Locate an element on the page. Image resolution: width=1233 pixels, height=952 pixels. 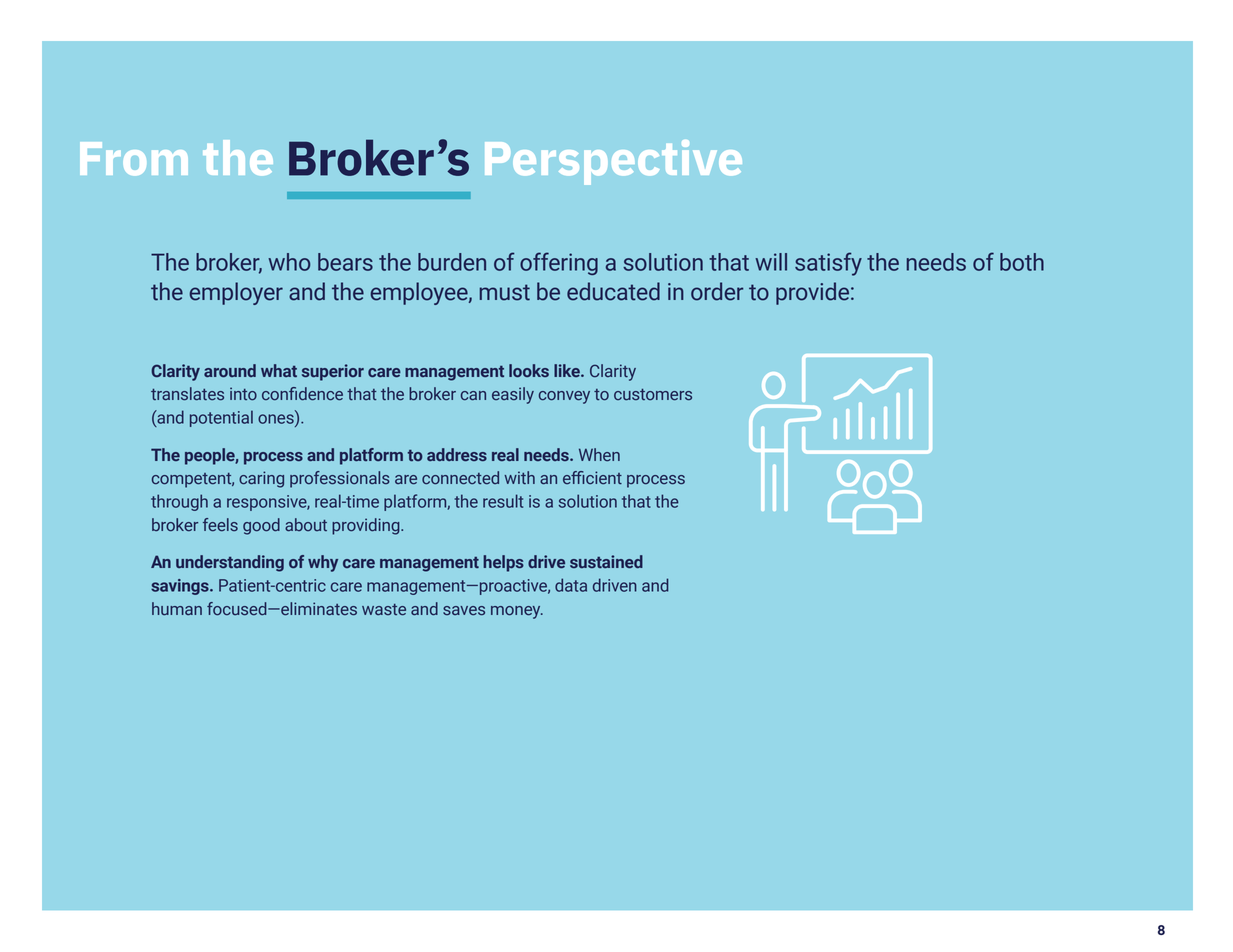
Perspective is located at coordinates (613, 162).
